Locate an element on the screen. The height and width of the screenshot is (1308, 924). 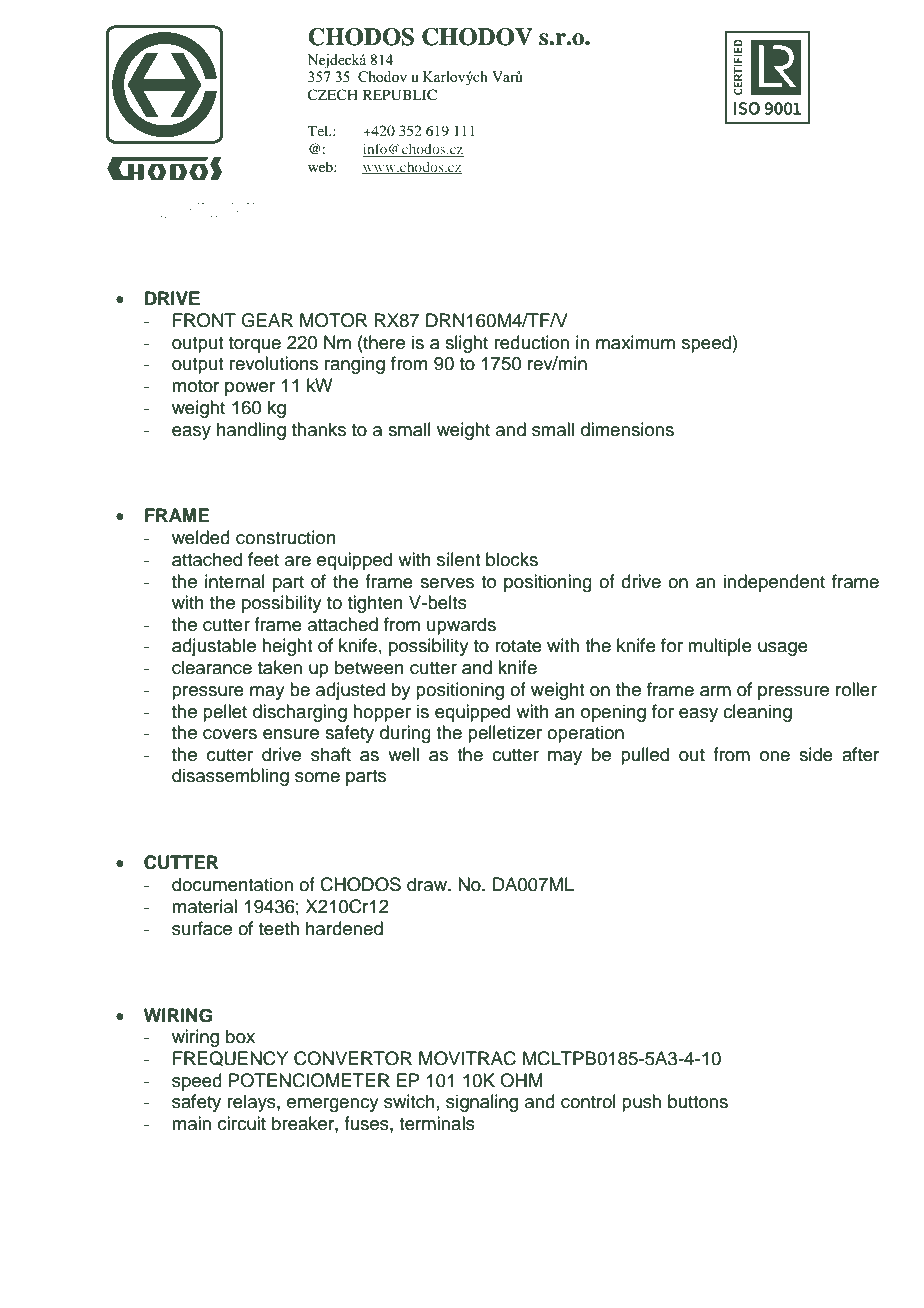
height is located at coordinates (287, 647).
